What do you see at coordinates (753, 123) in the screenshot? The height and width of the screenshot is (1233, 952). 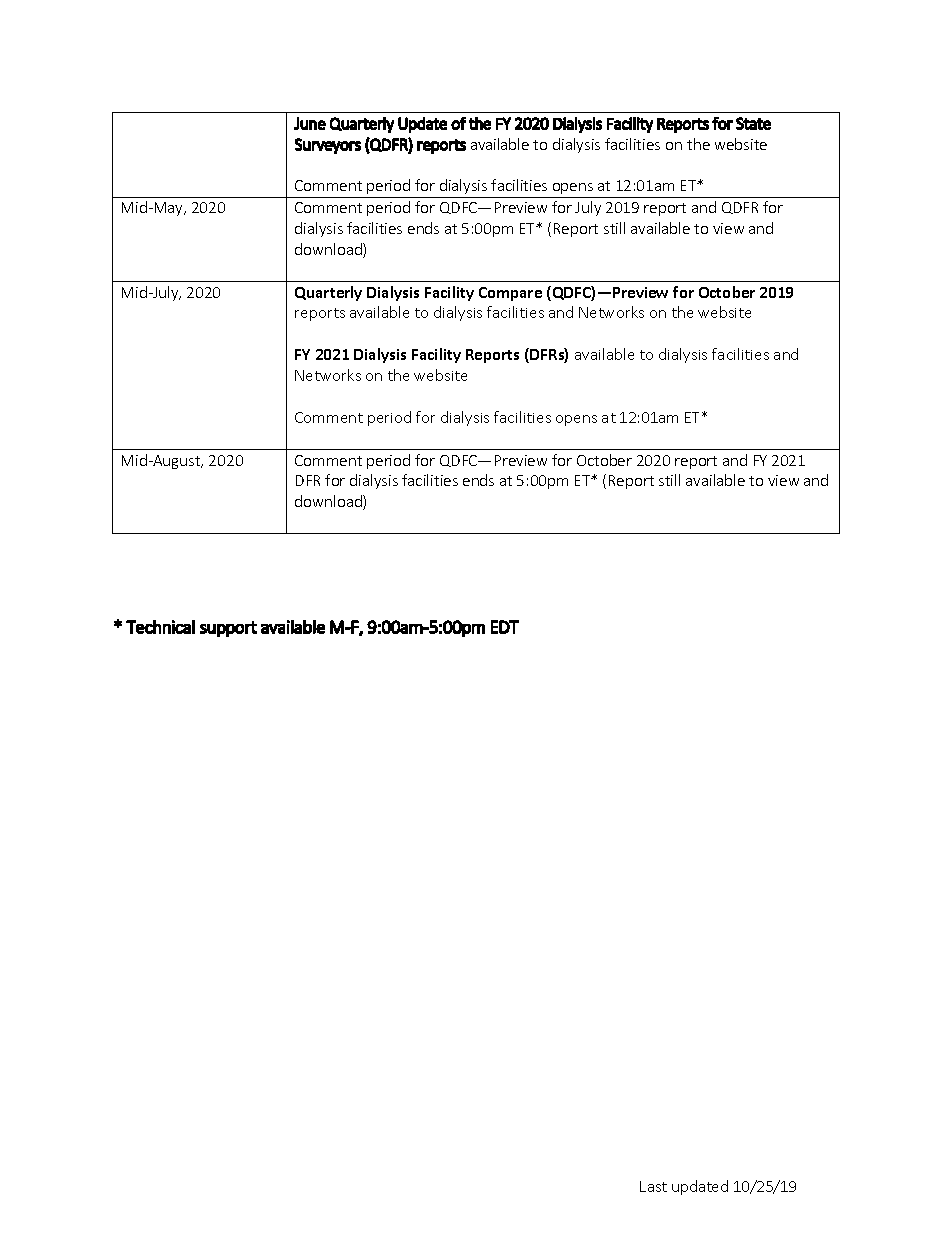 I see `State` at bounding box center [753, 123].
